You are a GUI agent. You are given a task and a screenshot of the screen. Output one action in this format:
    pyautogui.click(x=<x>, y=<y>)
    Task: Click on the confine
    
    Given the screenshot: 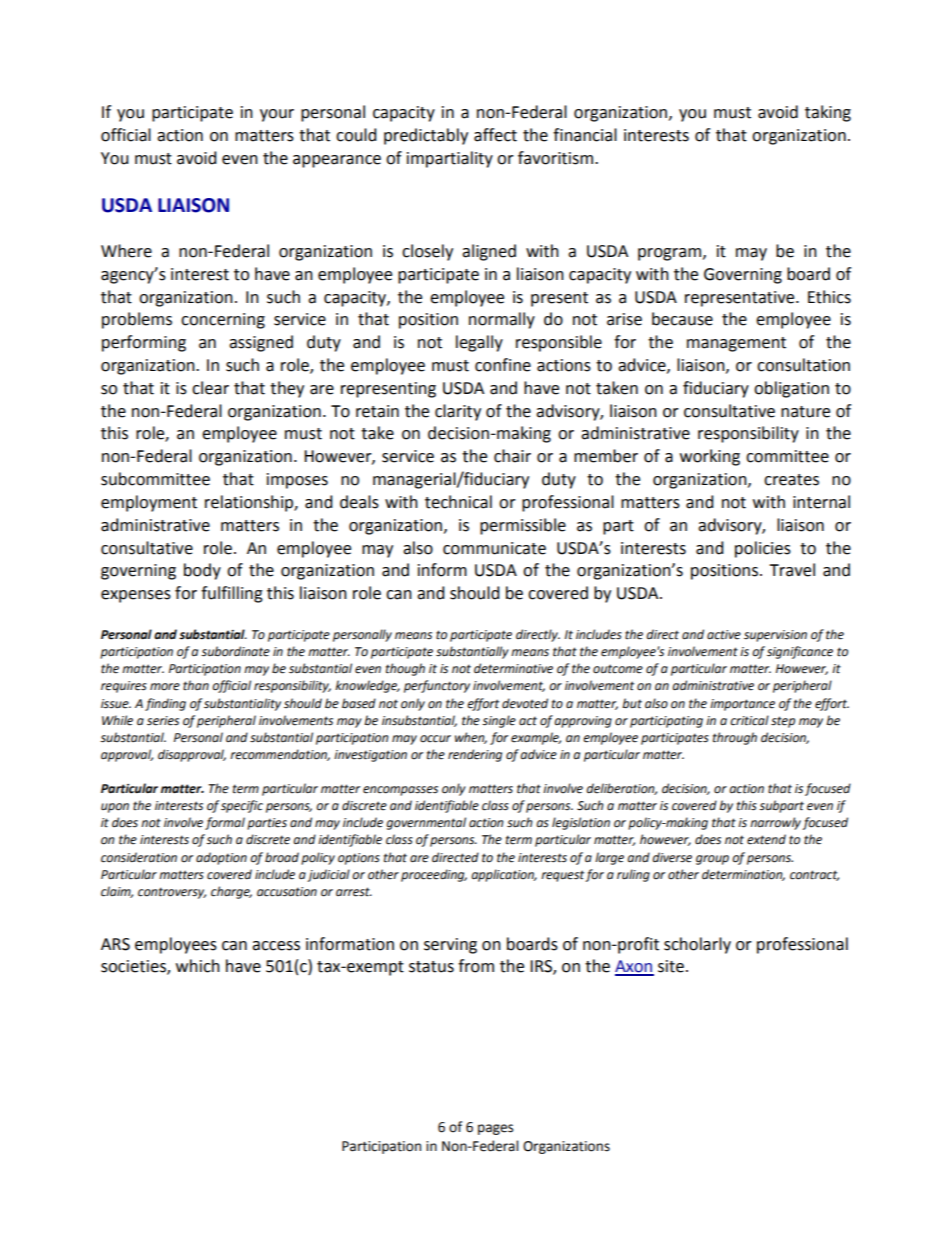 What is the action you would take?
    pyautogui.click(x=503, y=365)
